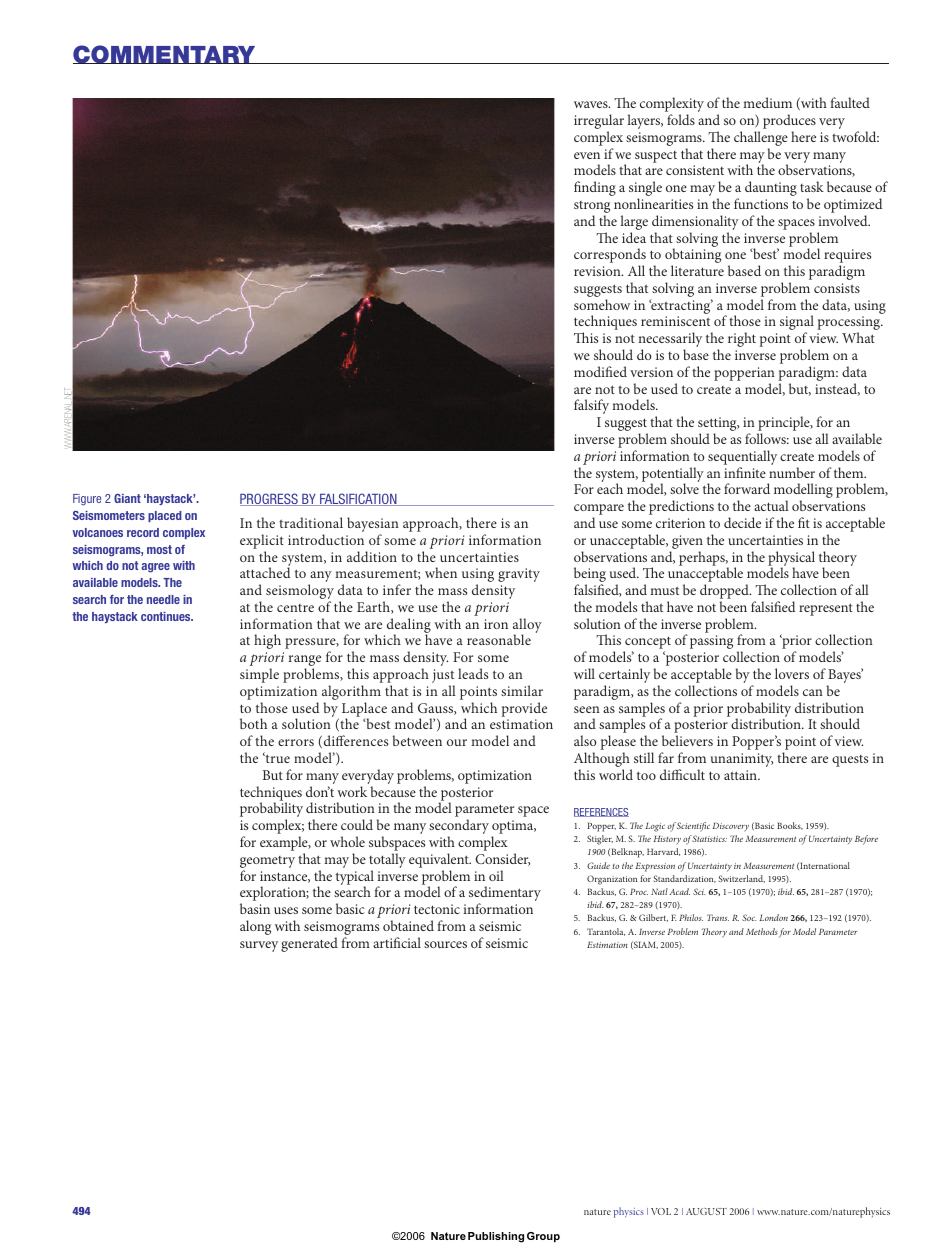 The image size is (952, 1251). Describe the element at coordinates (165, 54) in the image. I see `COMMENTARY` at that location.
